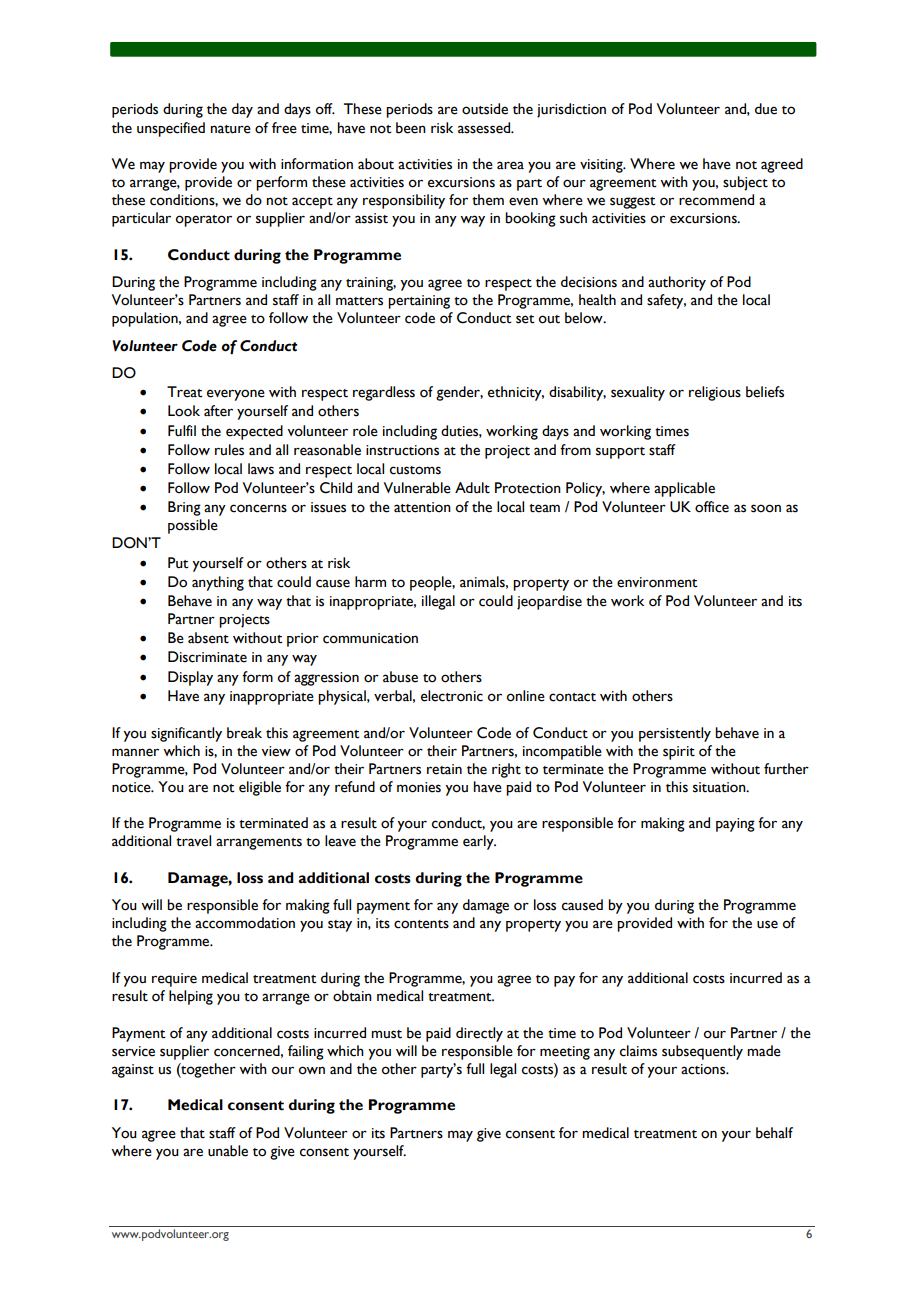 This page has width=924, height=1308. Describe the element at coordinates (485, 128) in the page. I see `assessed` at that location.
